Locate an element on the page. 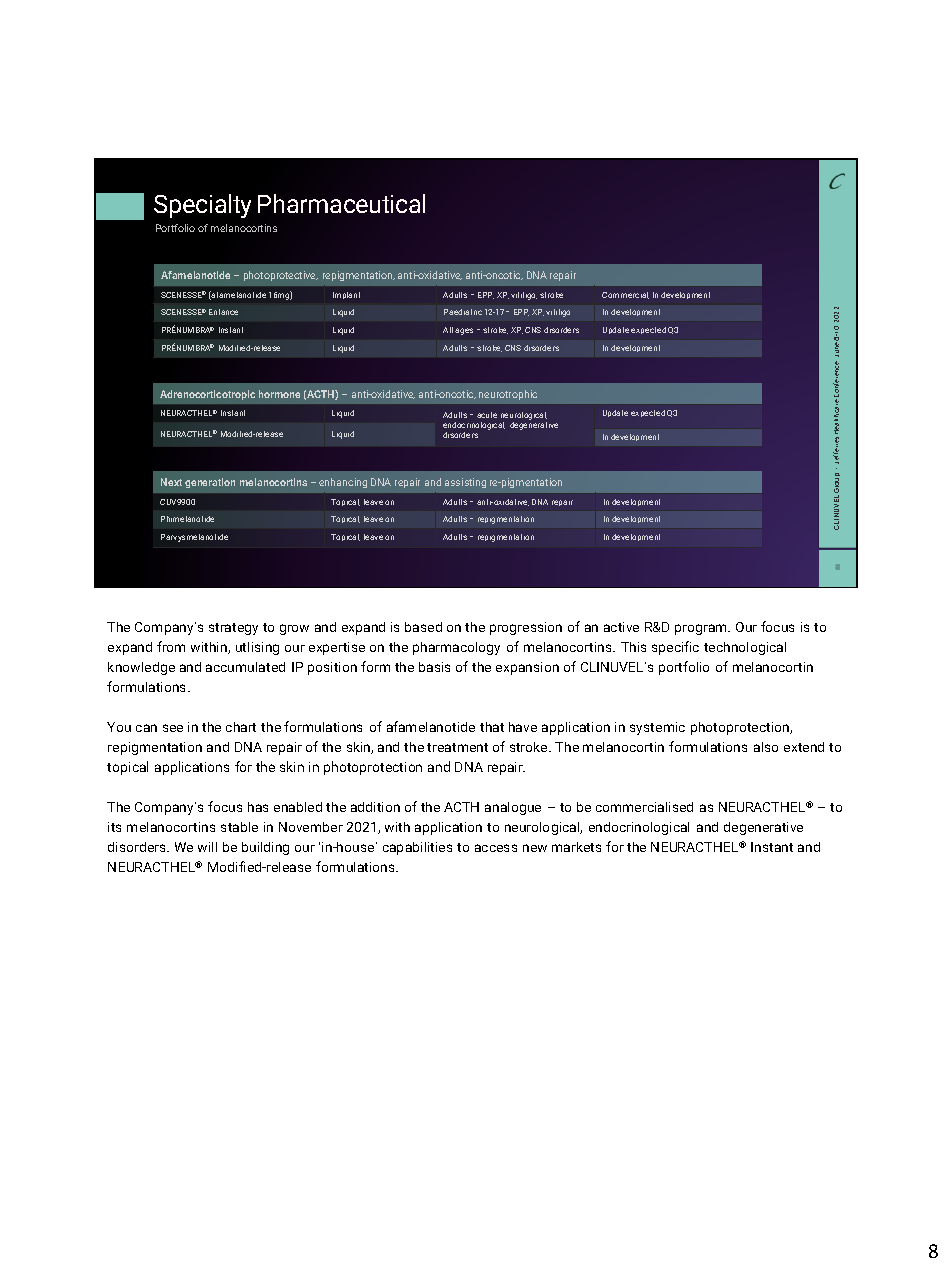 The width and height of the document is (952, 1270). ages is located at coordinates (464, 331).
